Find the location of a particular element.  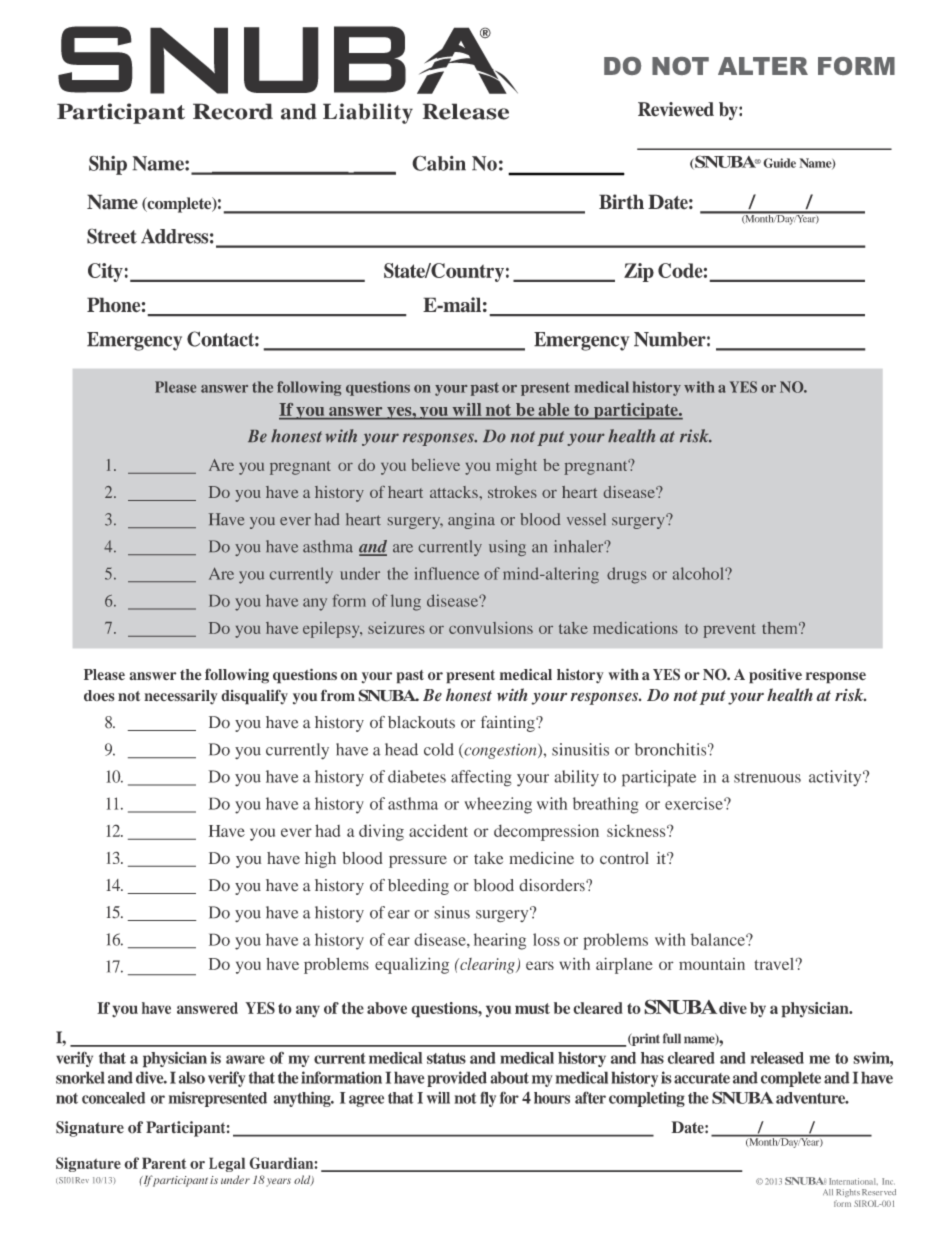

Birth is located at coordinates (621, 201).
